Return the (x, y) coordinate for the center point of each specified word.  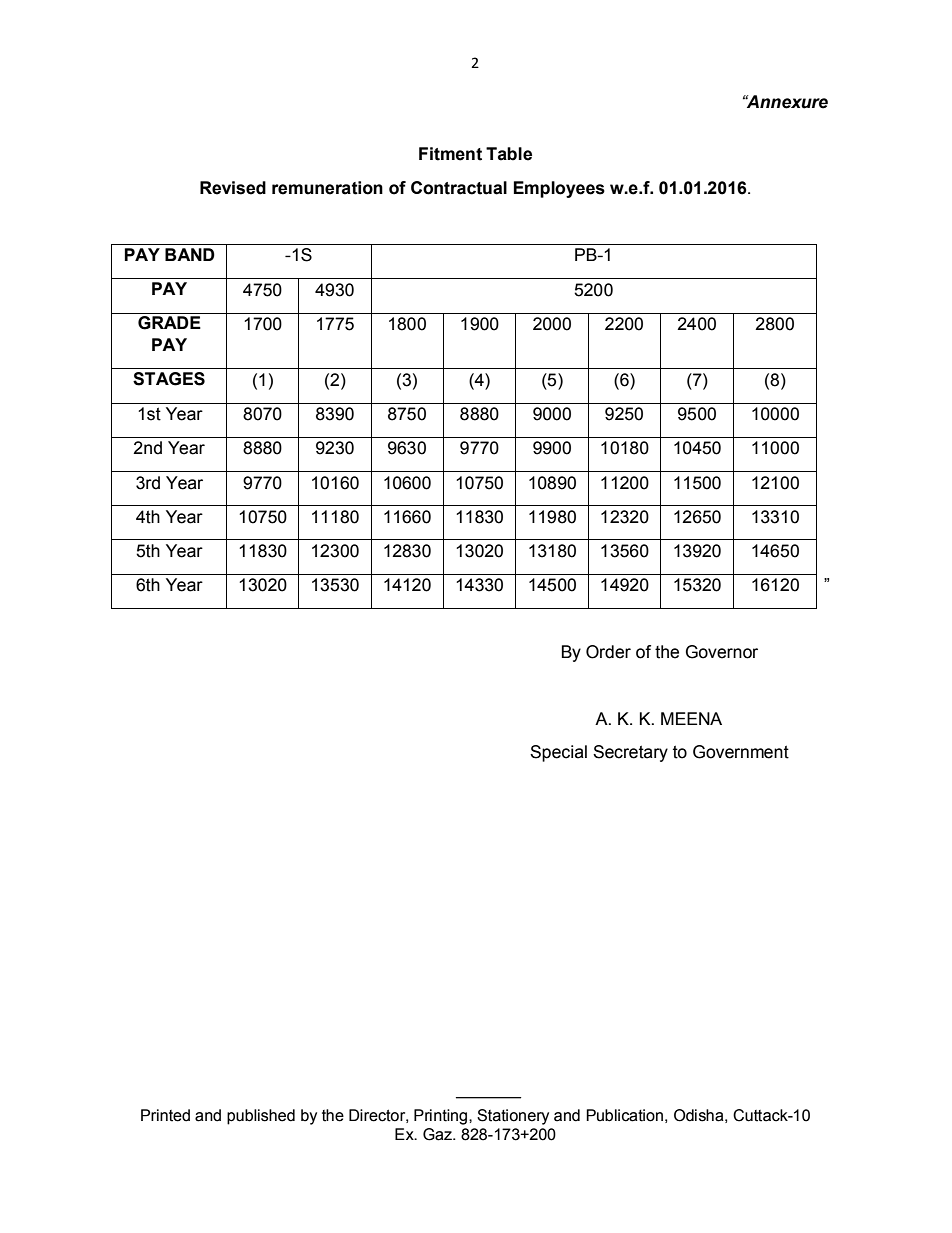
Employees (559, 189)
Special (558, 753)
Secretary (630, 753)
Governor (722, 652)
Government (741, 752)
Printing (442, 1117)
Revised (233, 188)
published (261, 1117)
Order (608, 652)
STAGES (169, 379)
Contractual (459, 188)
